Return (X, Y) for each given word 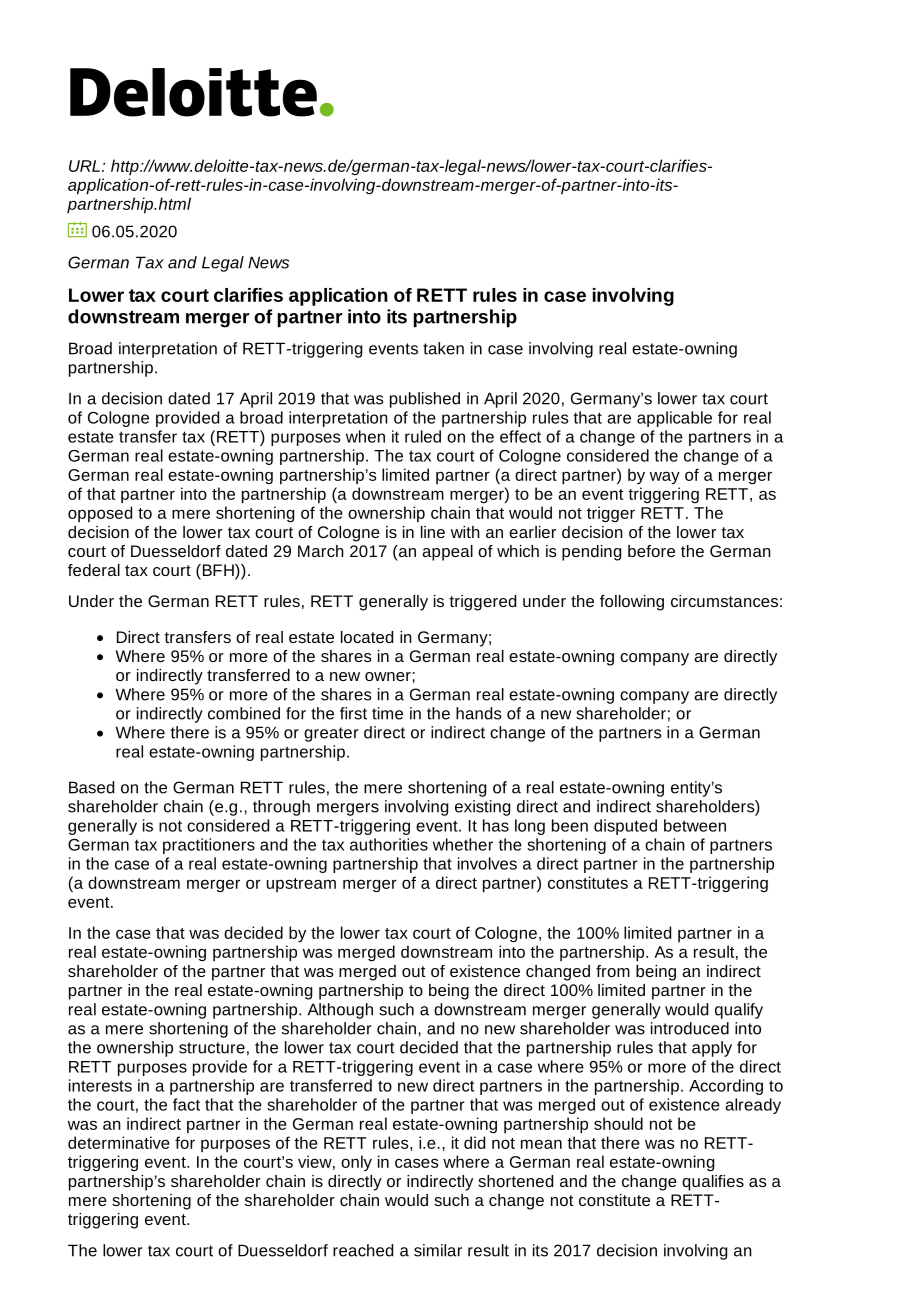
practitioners (209, 846)
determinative (119, 1142)
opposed (100, 514)
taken (443, 348)
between (695, 825)
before (651, 551)
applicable (674, 419)
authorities (389, 844)
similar (438, 1250)
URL (84, 166)
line (433, 532)
